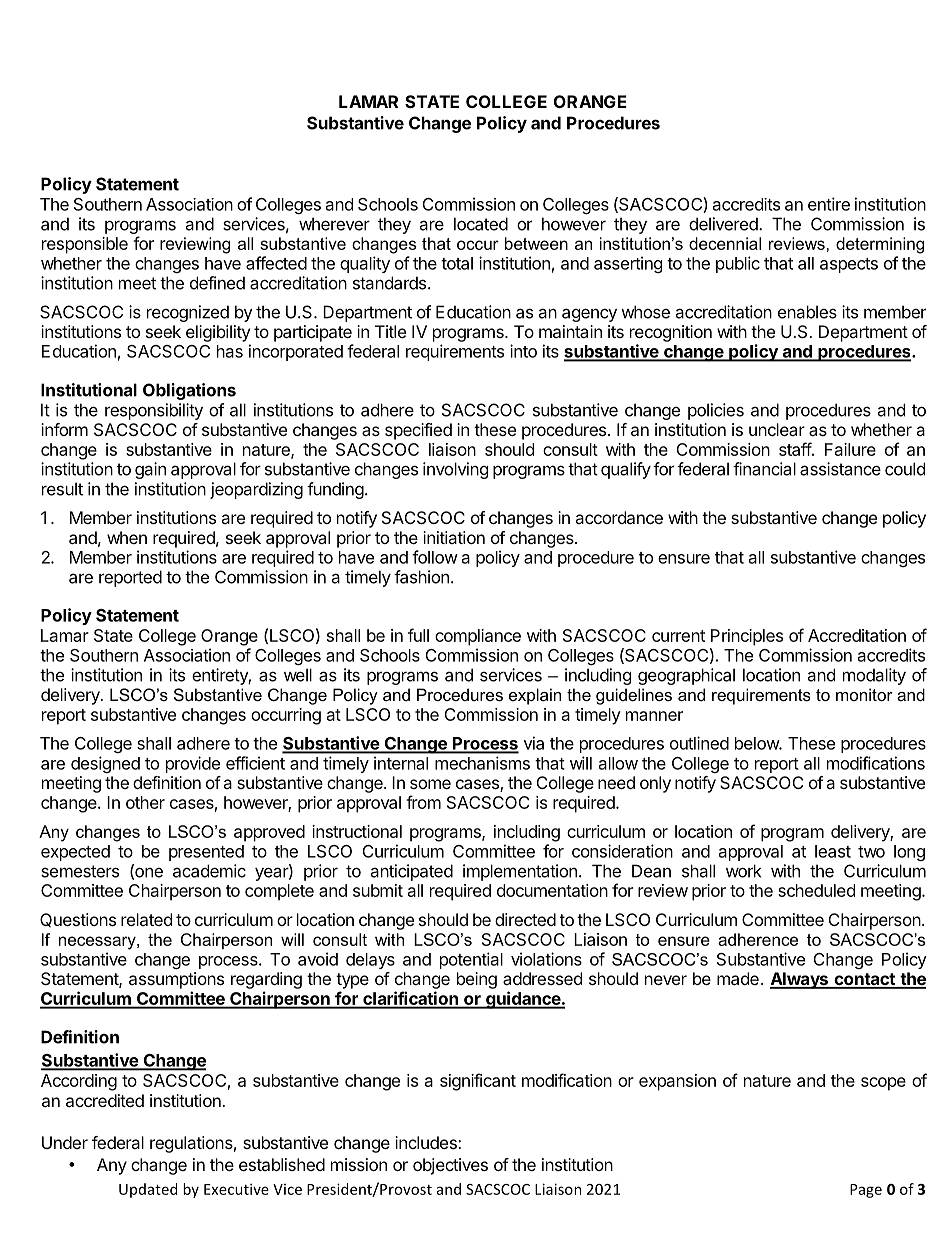  Describe the element at coordinates (193, 764) in the screenshot. I see `provide` at that location.
